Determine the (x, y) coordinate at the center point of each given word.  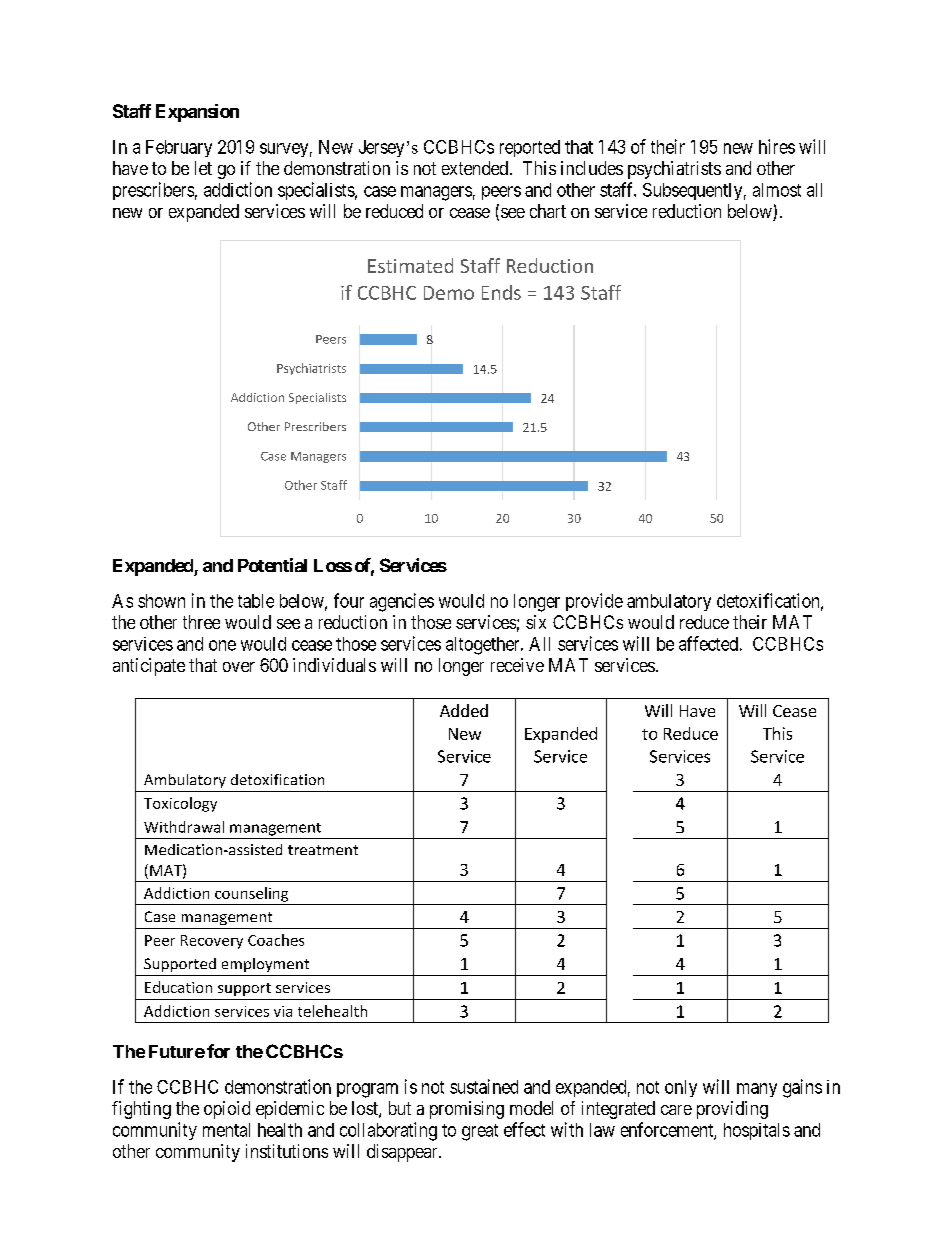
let (203, 168)
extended (475, 168)
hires (777, 146)
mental (226, 1130)
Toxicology (180, 804)
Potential (272, 565)
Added (464, 710)
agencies (402, 602)
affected (708, 643)
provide (594, 602)
